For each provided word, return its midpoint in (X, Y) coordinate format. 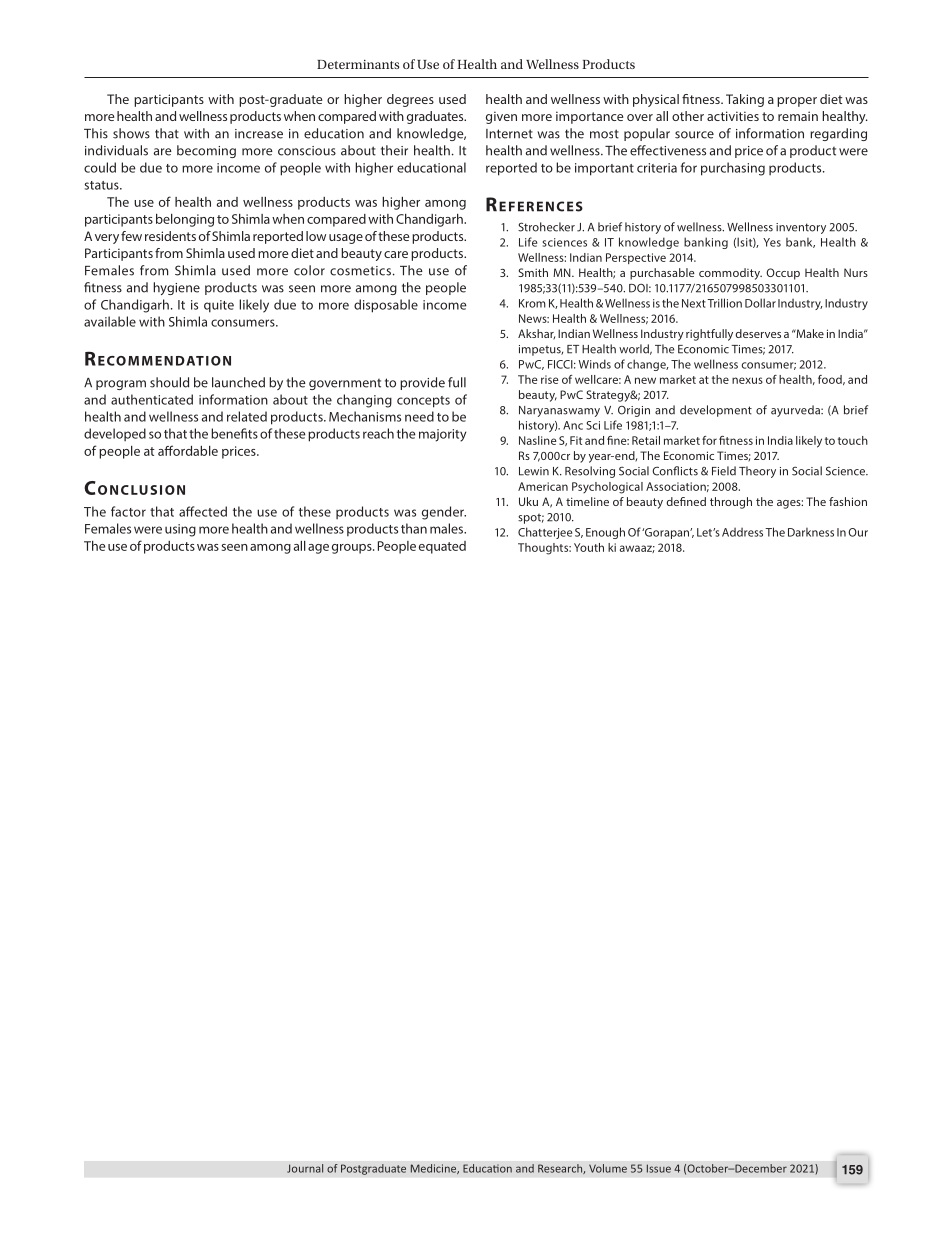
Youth (589, 547)
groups (353, 549)
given (501, 117)
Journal (305, 1168)
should (169, 382)
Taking (745, 100)
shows (131, 133)
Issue (659, 1168)
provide (422, 383)
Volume (608, 1168)
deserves (758, 333)
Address (742, 532)
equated (442, 547)
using (180, 530)
